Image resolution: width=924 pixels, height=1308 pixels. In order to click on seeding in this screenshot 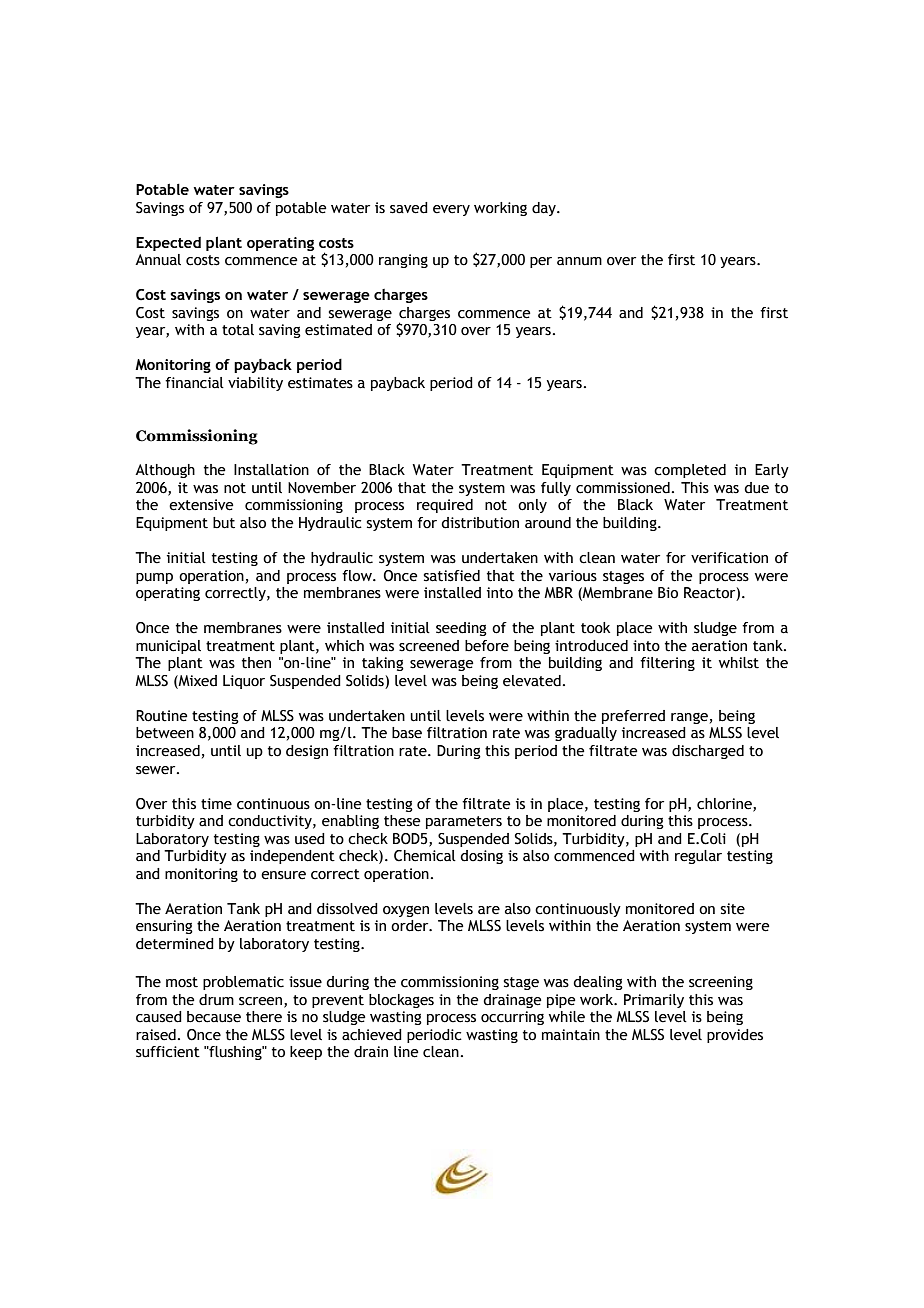, I will do `click(461, 629)`.
